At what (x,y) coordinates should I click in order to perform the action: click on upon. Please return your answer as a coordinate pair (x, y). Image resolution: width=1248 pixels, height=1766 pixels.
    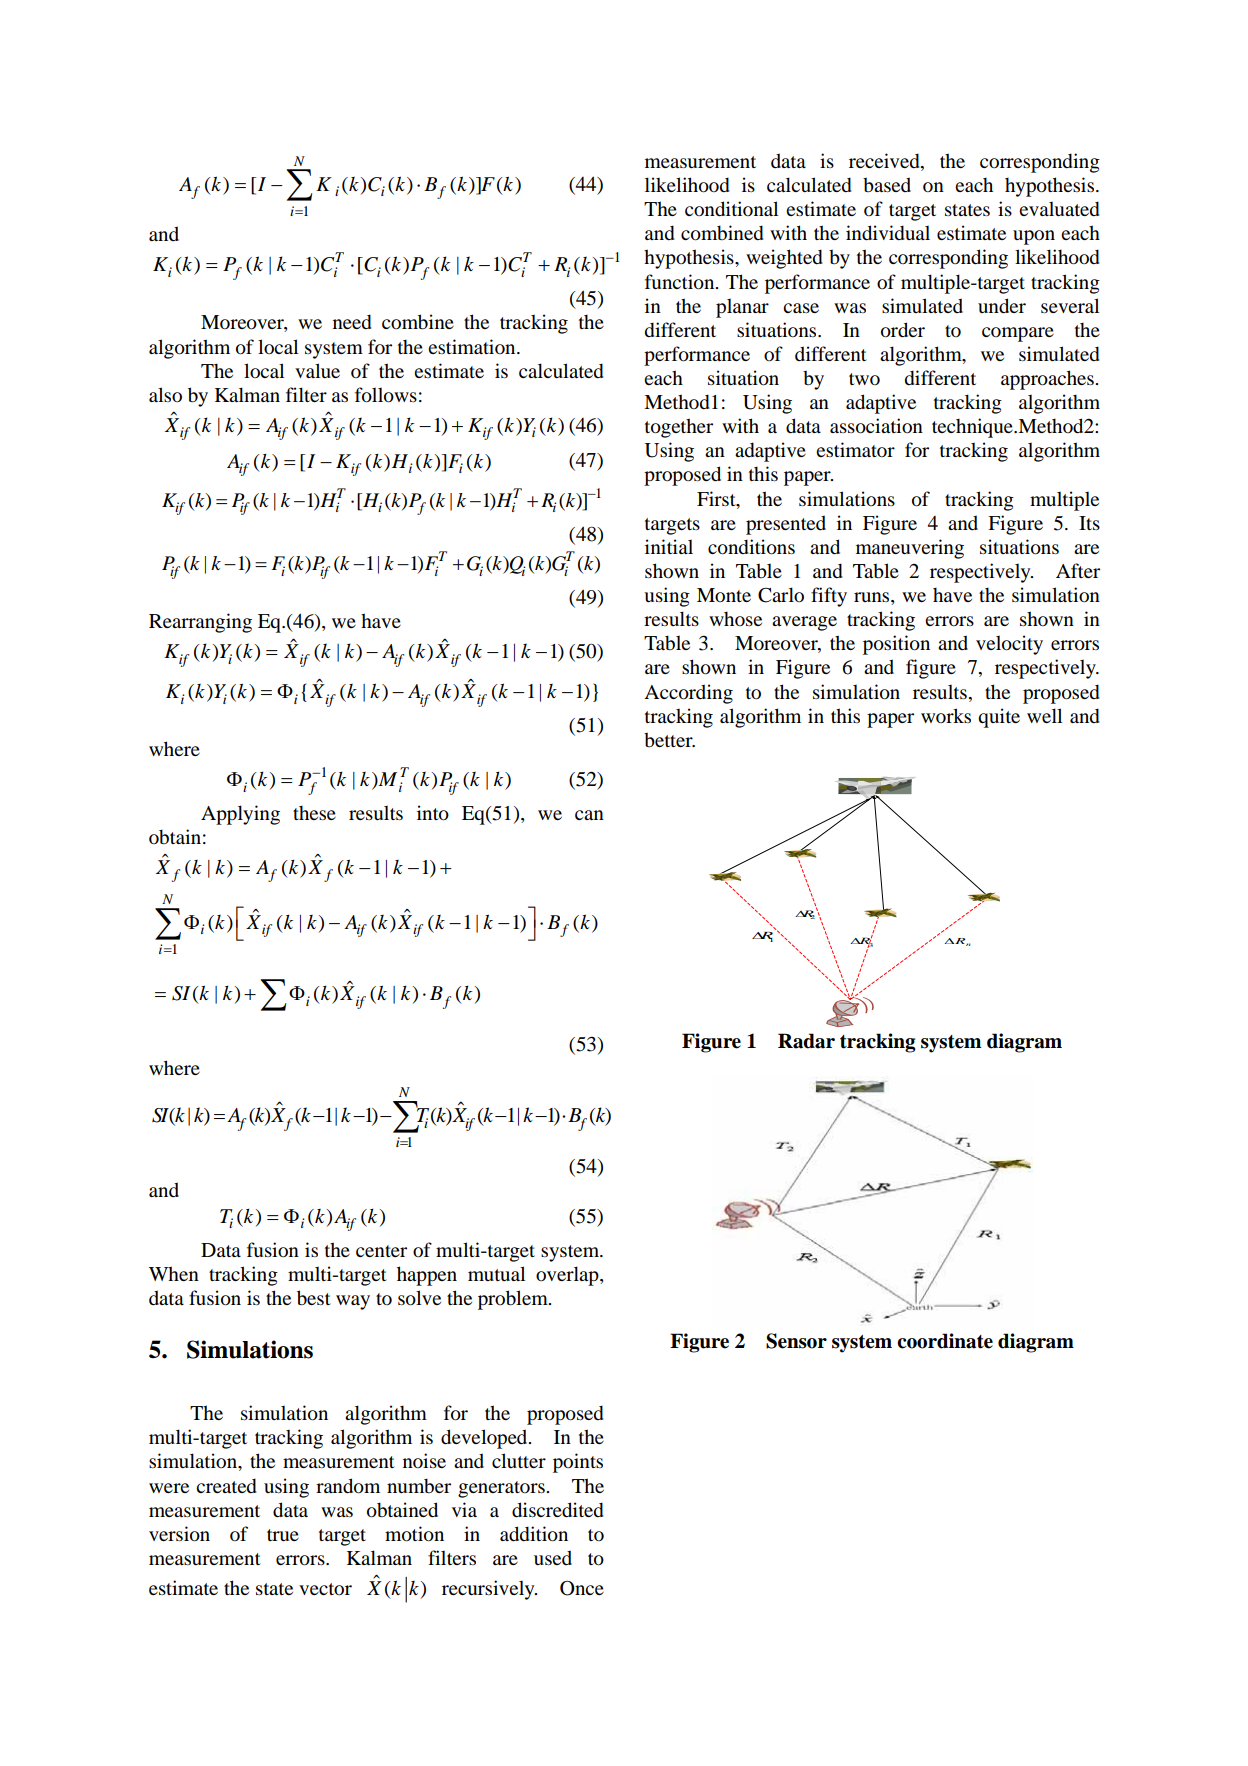
    Looking at the image, I should click on (1034, 237).
